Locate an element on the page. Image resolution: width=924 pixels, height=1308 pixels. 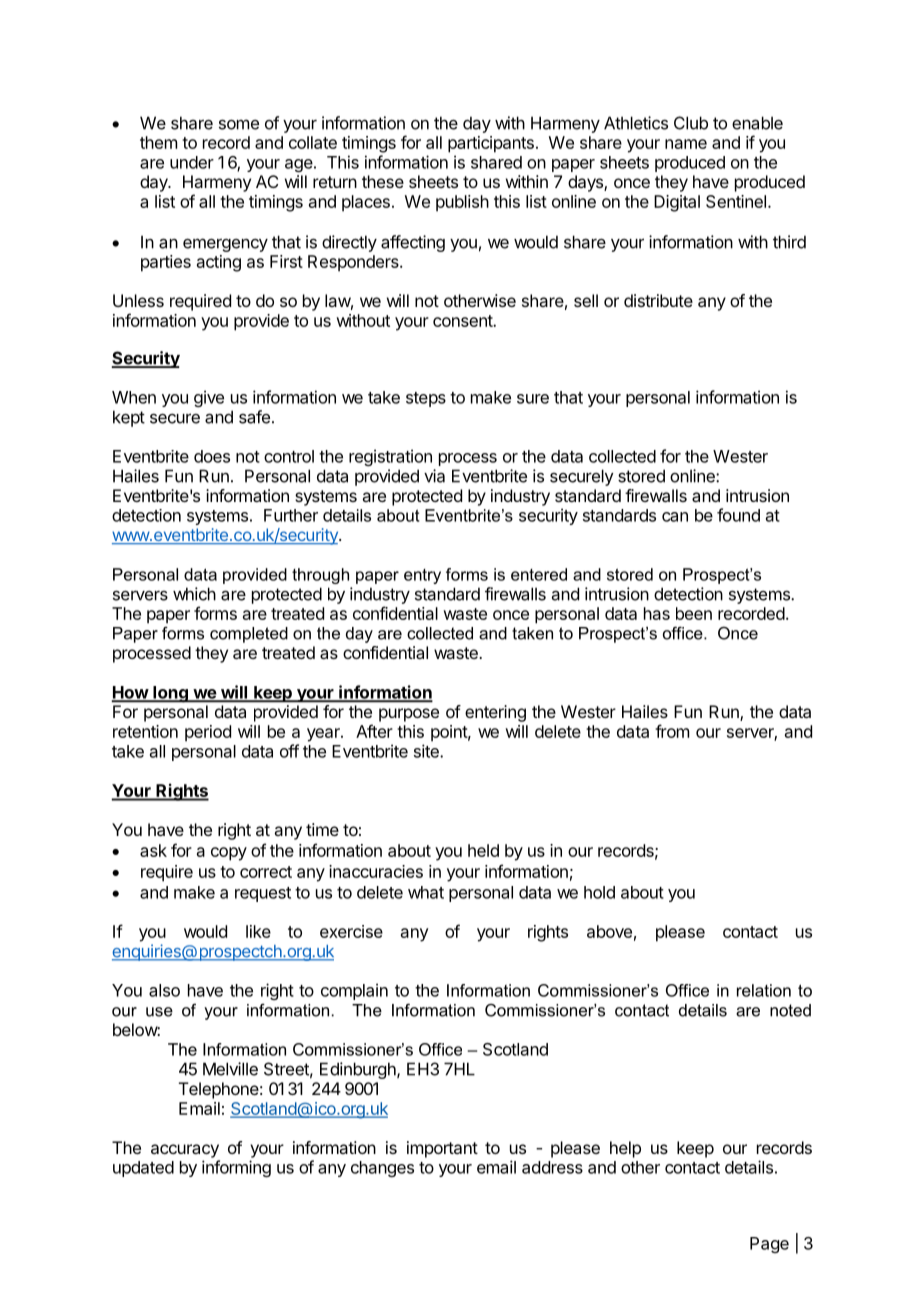
under is located at coordinates (192, 162).
